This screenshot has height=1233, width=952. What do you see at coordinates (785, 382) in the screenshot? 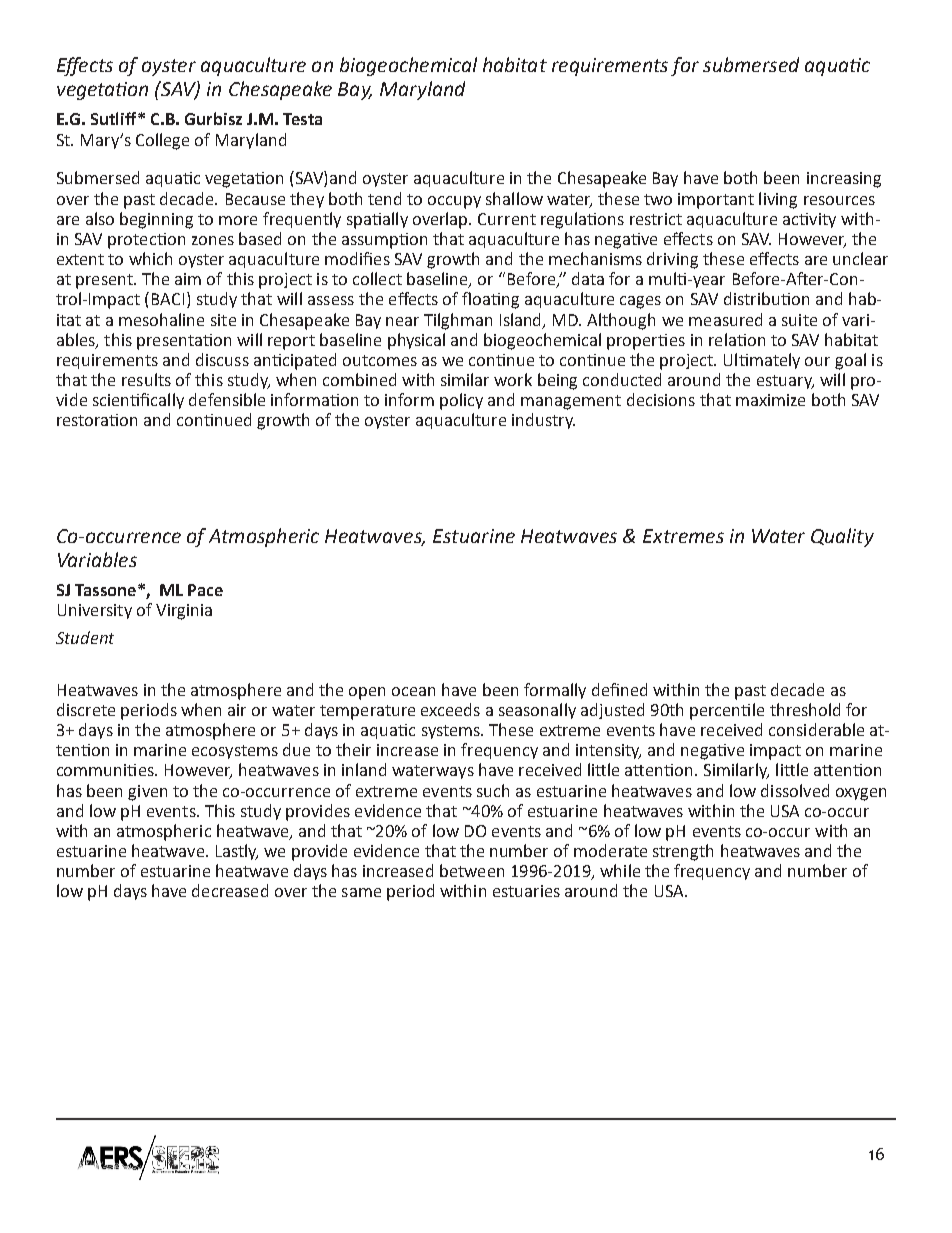
I see `estuary` at bounding box center [785, 382].
